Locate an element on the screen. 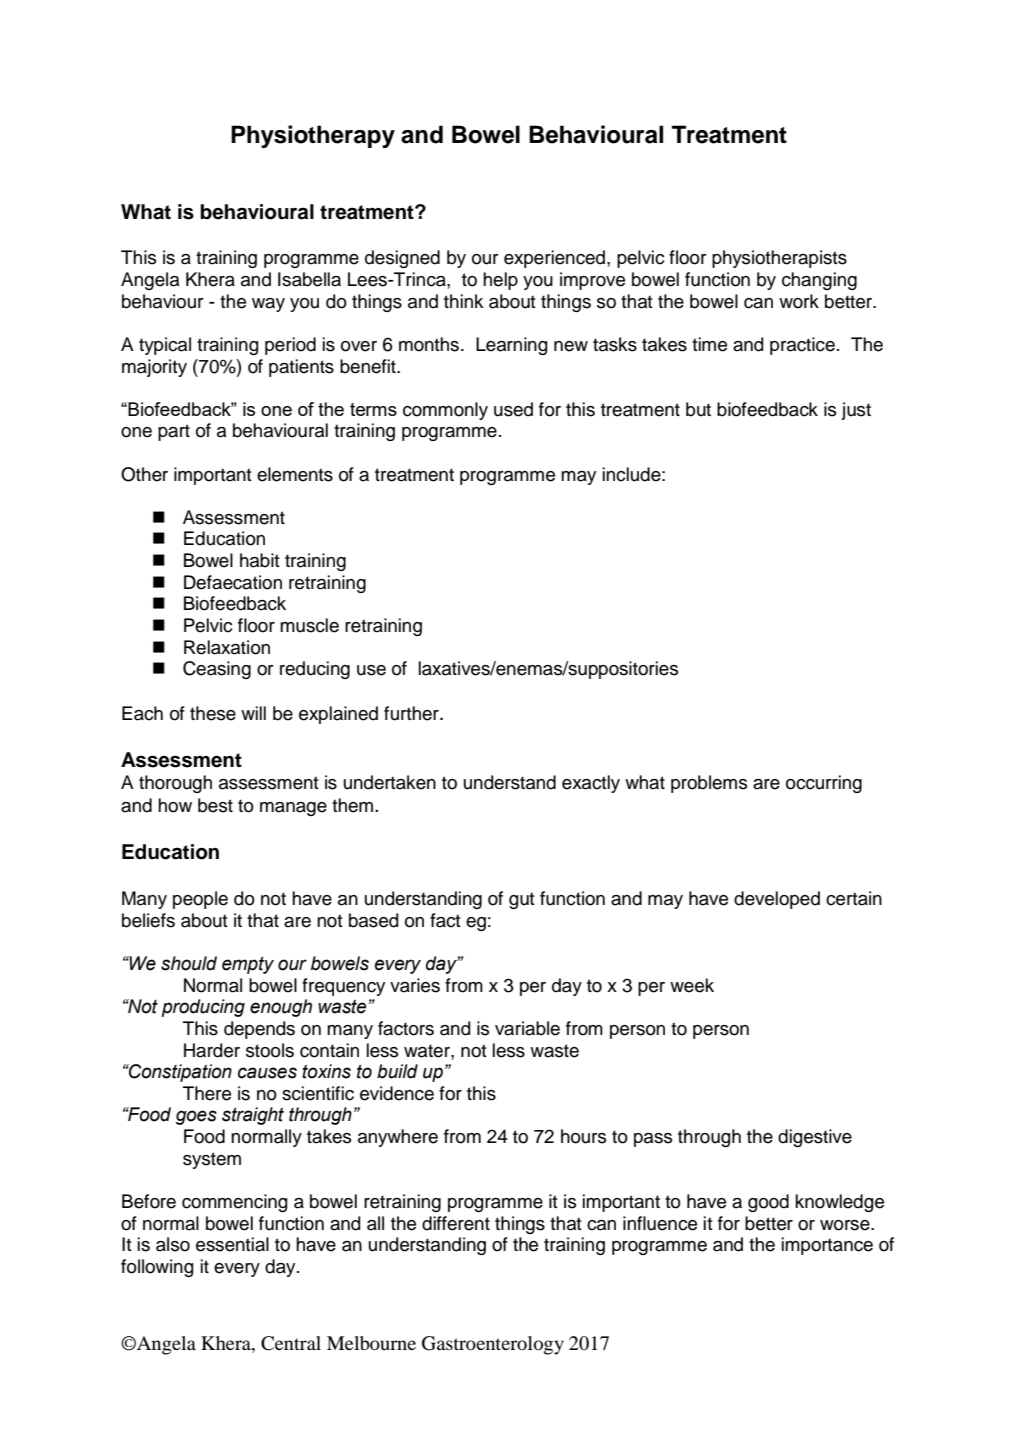 The height and width of the screenshot is (1439, 1017). importance is located at coordinates (827, 1246).
